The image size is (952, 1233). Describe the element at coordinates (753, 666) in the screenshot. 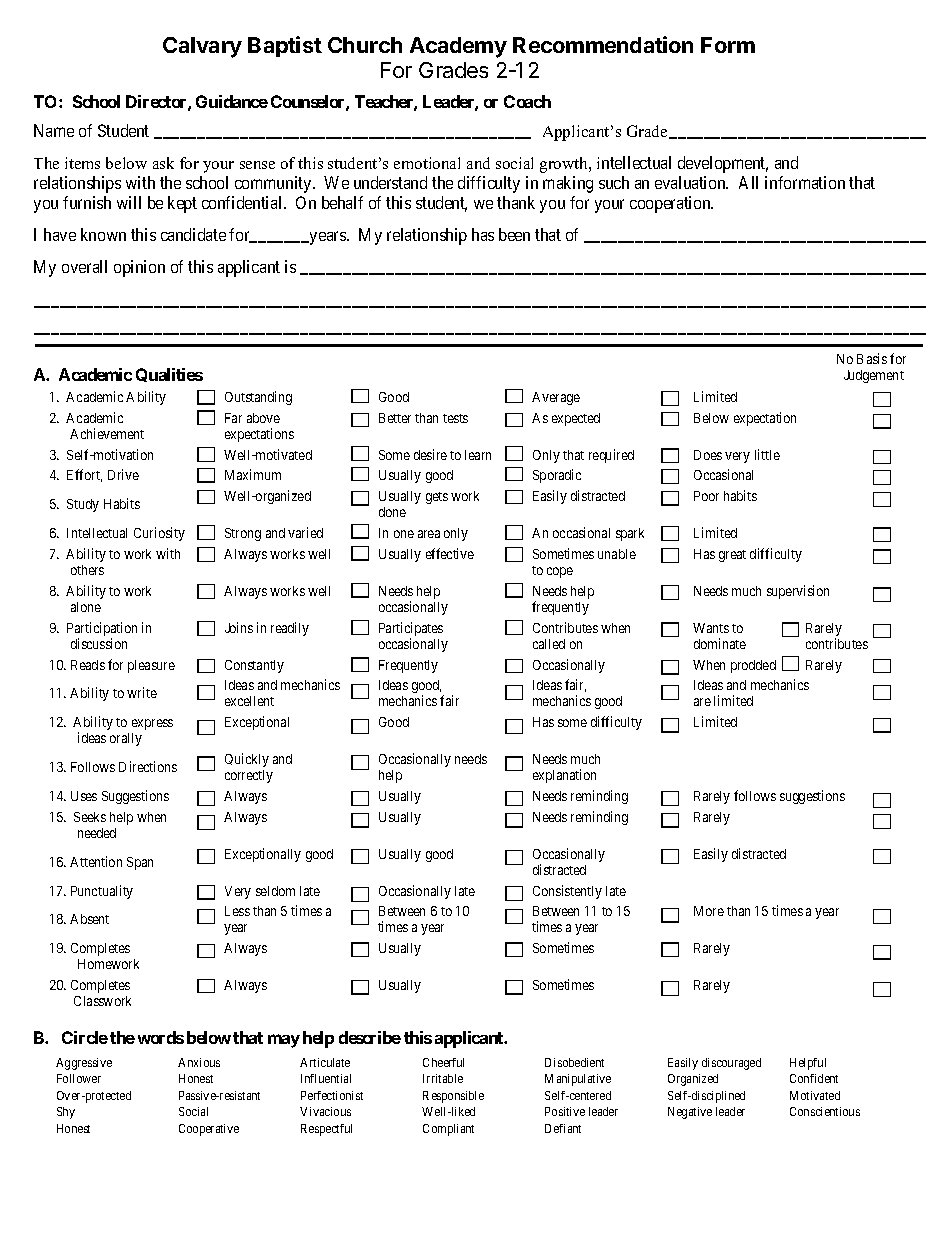

I see `prodded` at that location.
